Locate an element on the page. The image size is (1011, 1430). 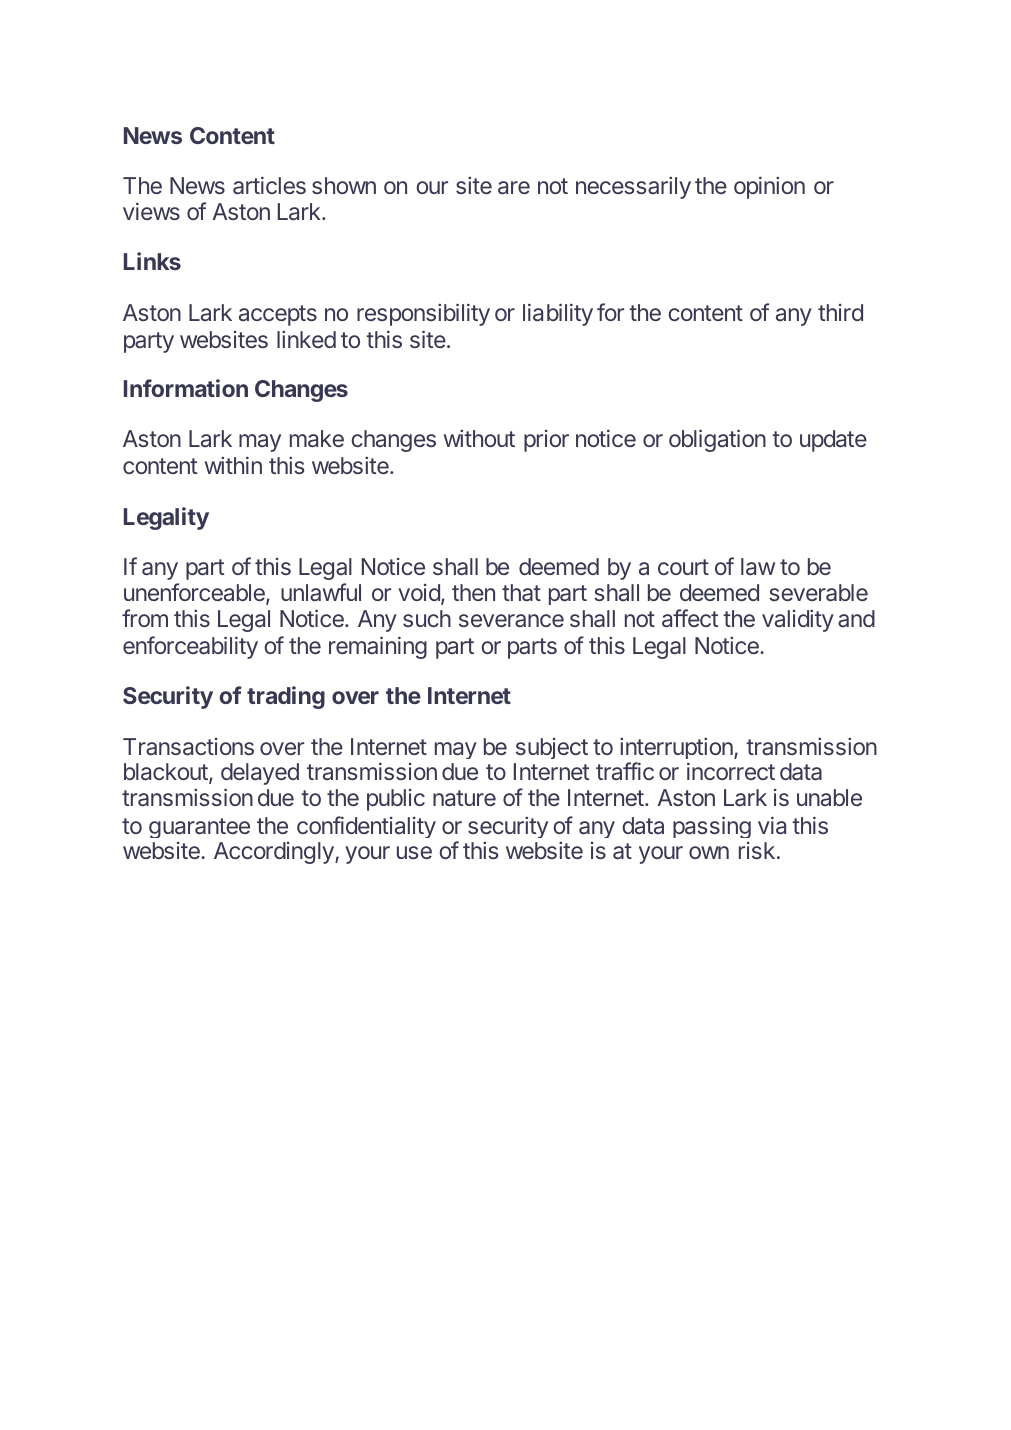
opinion is located at coordinates (769, 187).
